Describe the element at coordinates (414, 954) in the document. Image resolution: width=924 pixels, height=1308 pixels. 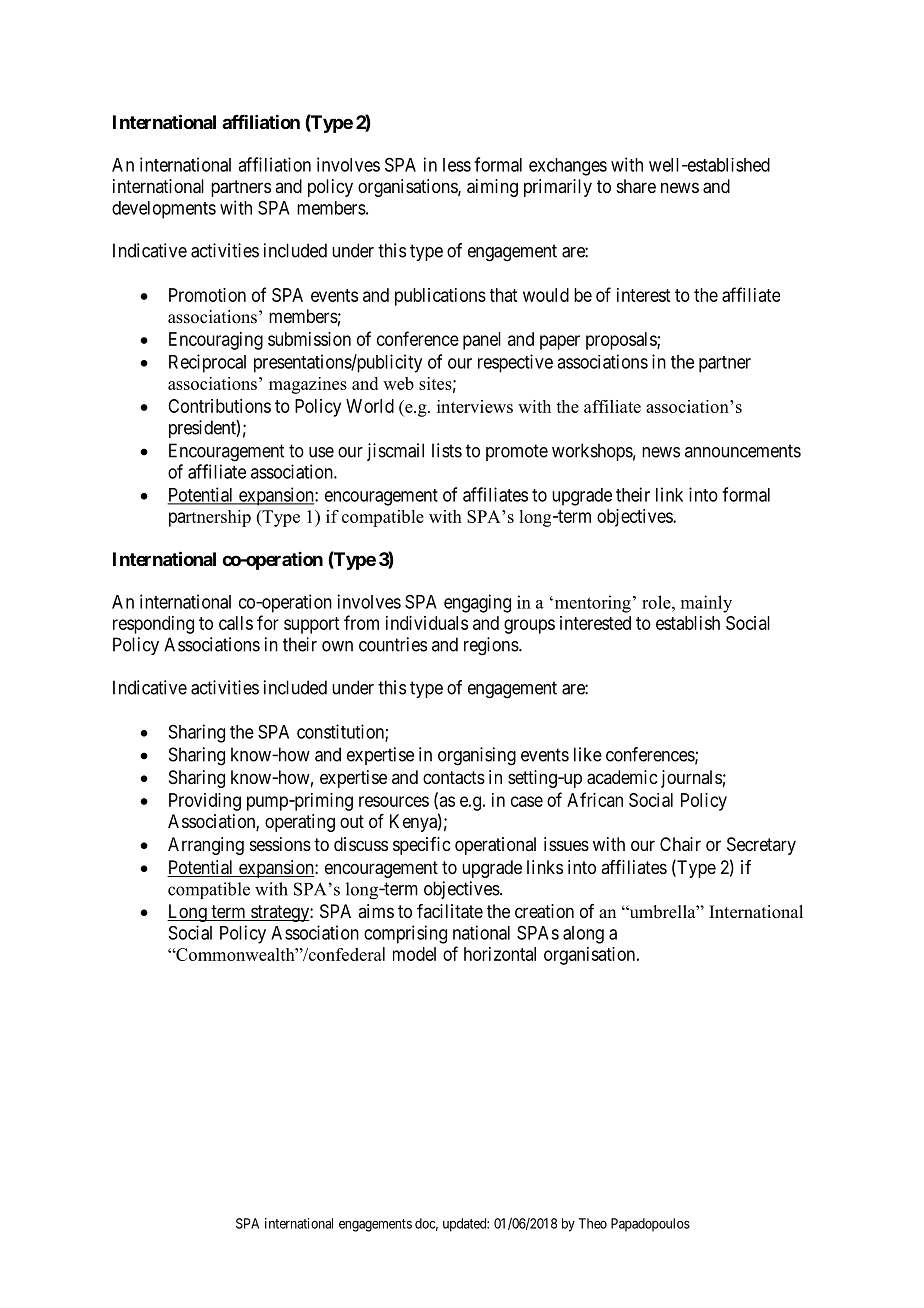
I see `model` at that location.
